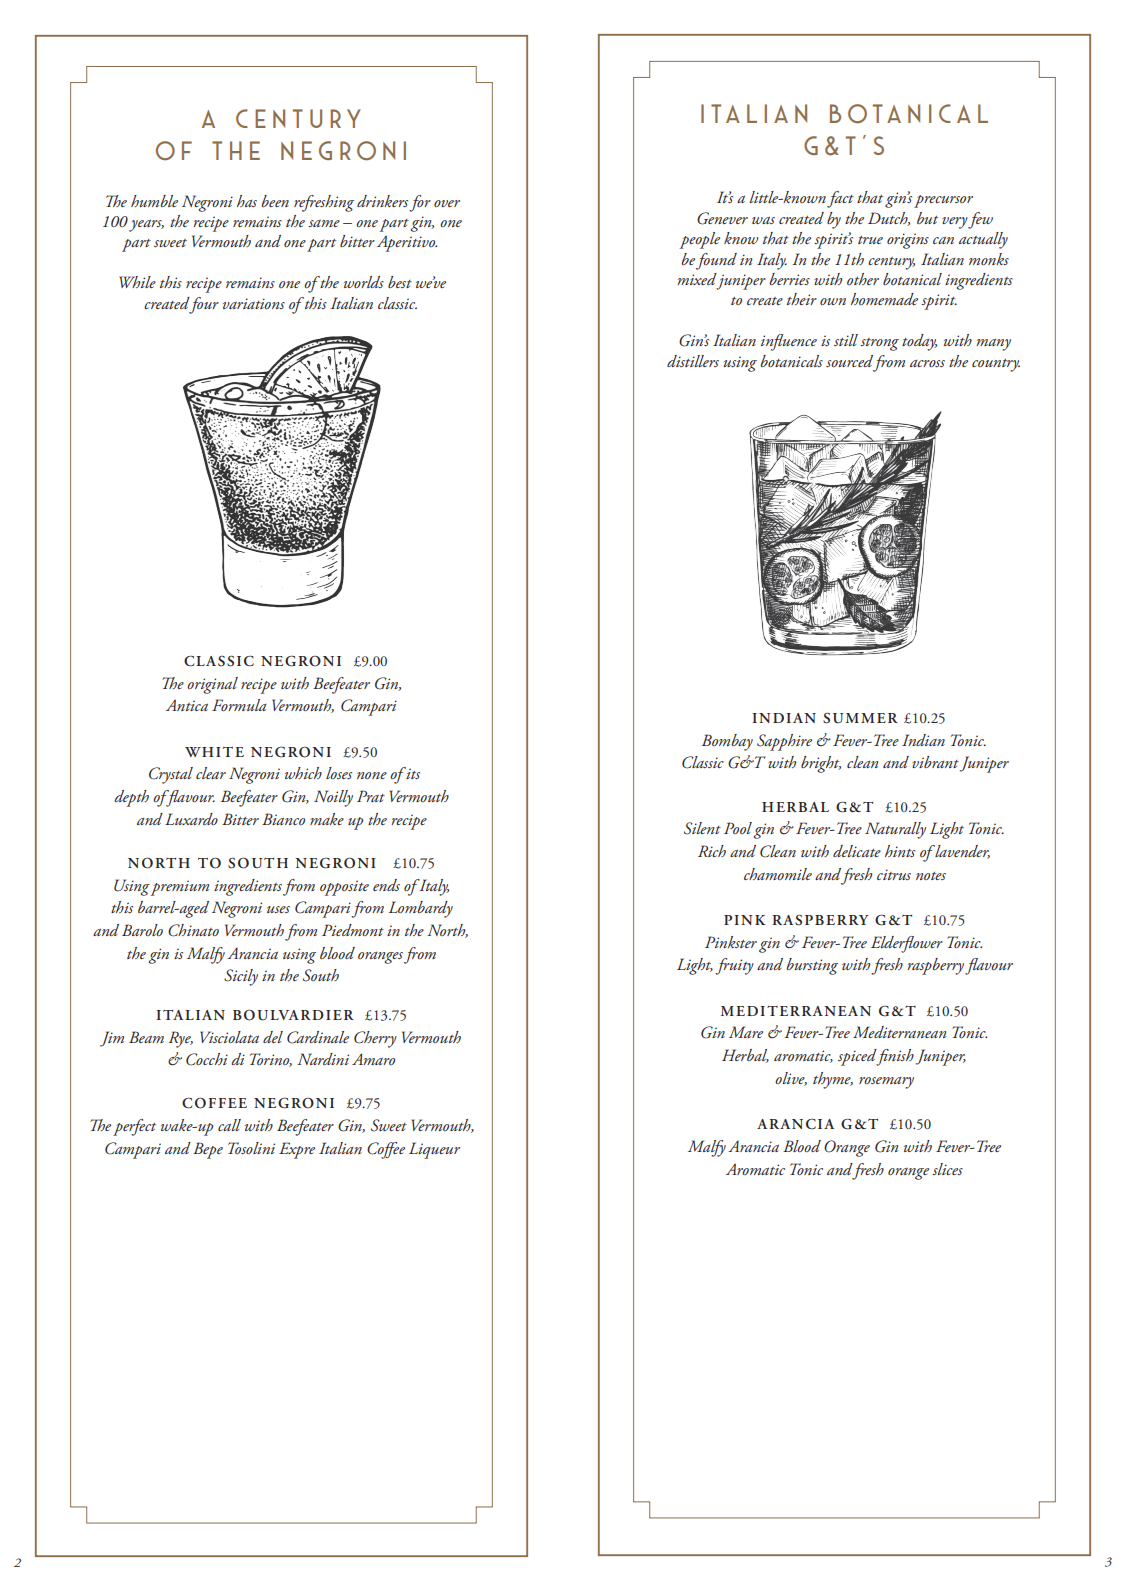  Describe the element at coordinates (907, 944) in the page. I see `Elderflower` at that location.
